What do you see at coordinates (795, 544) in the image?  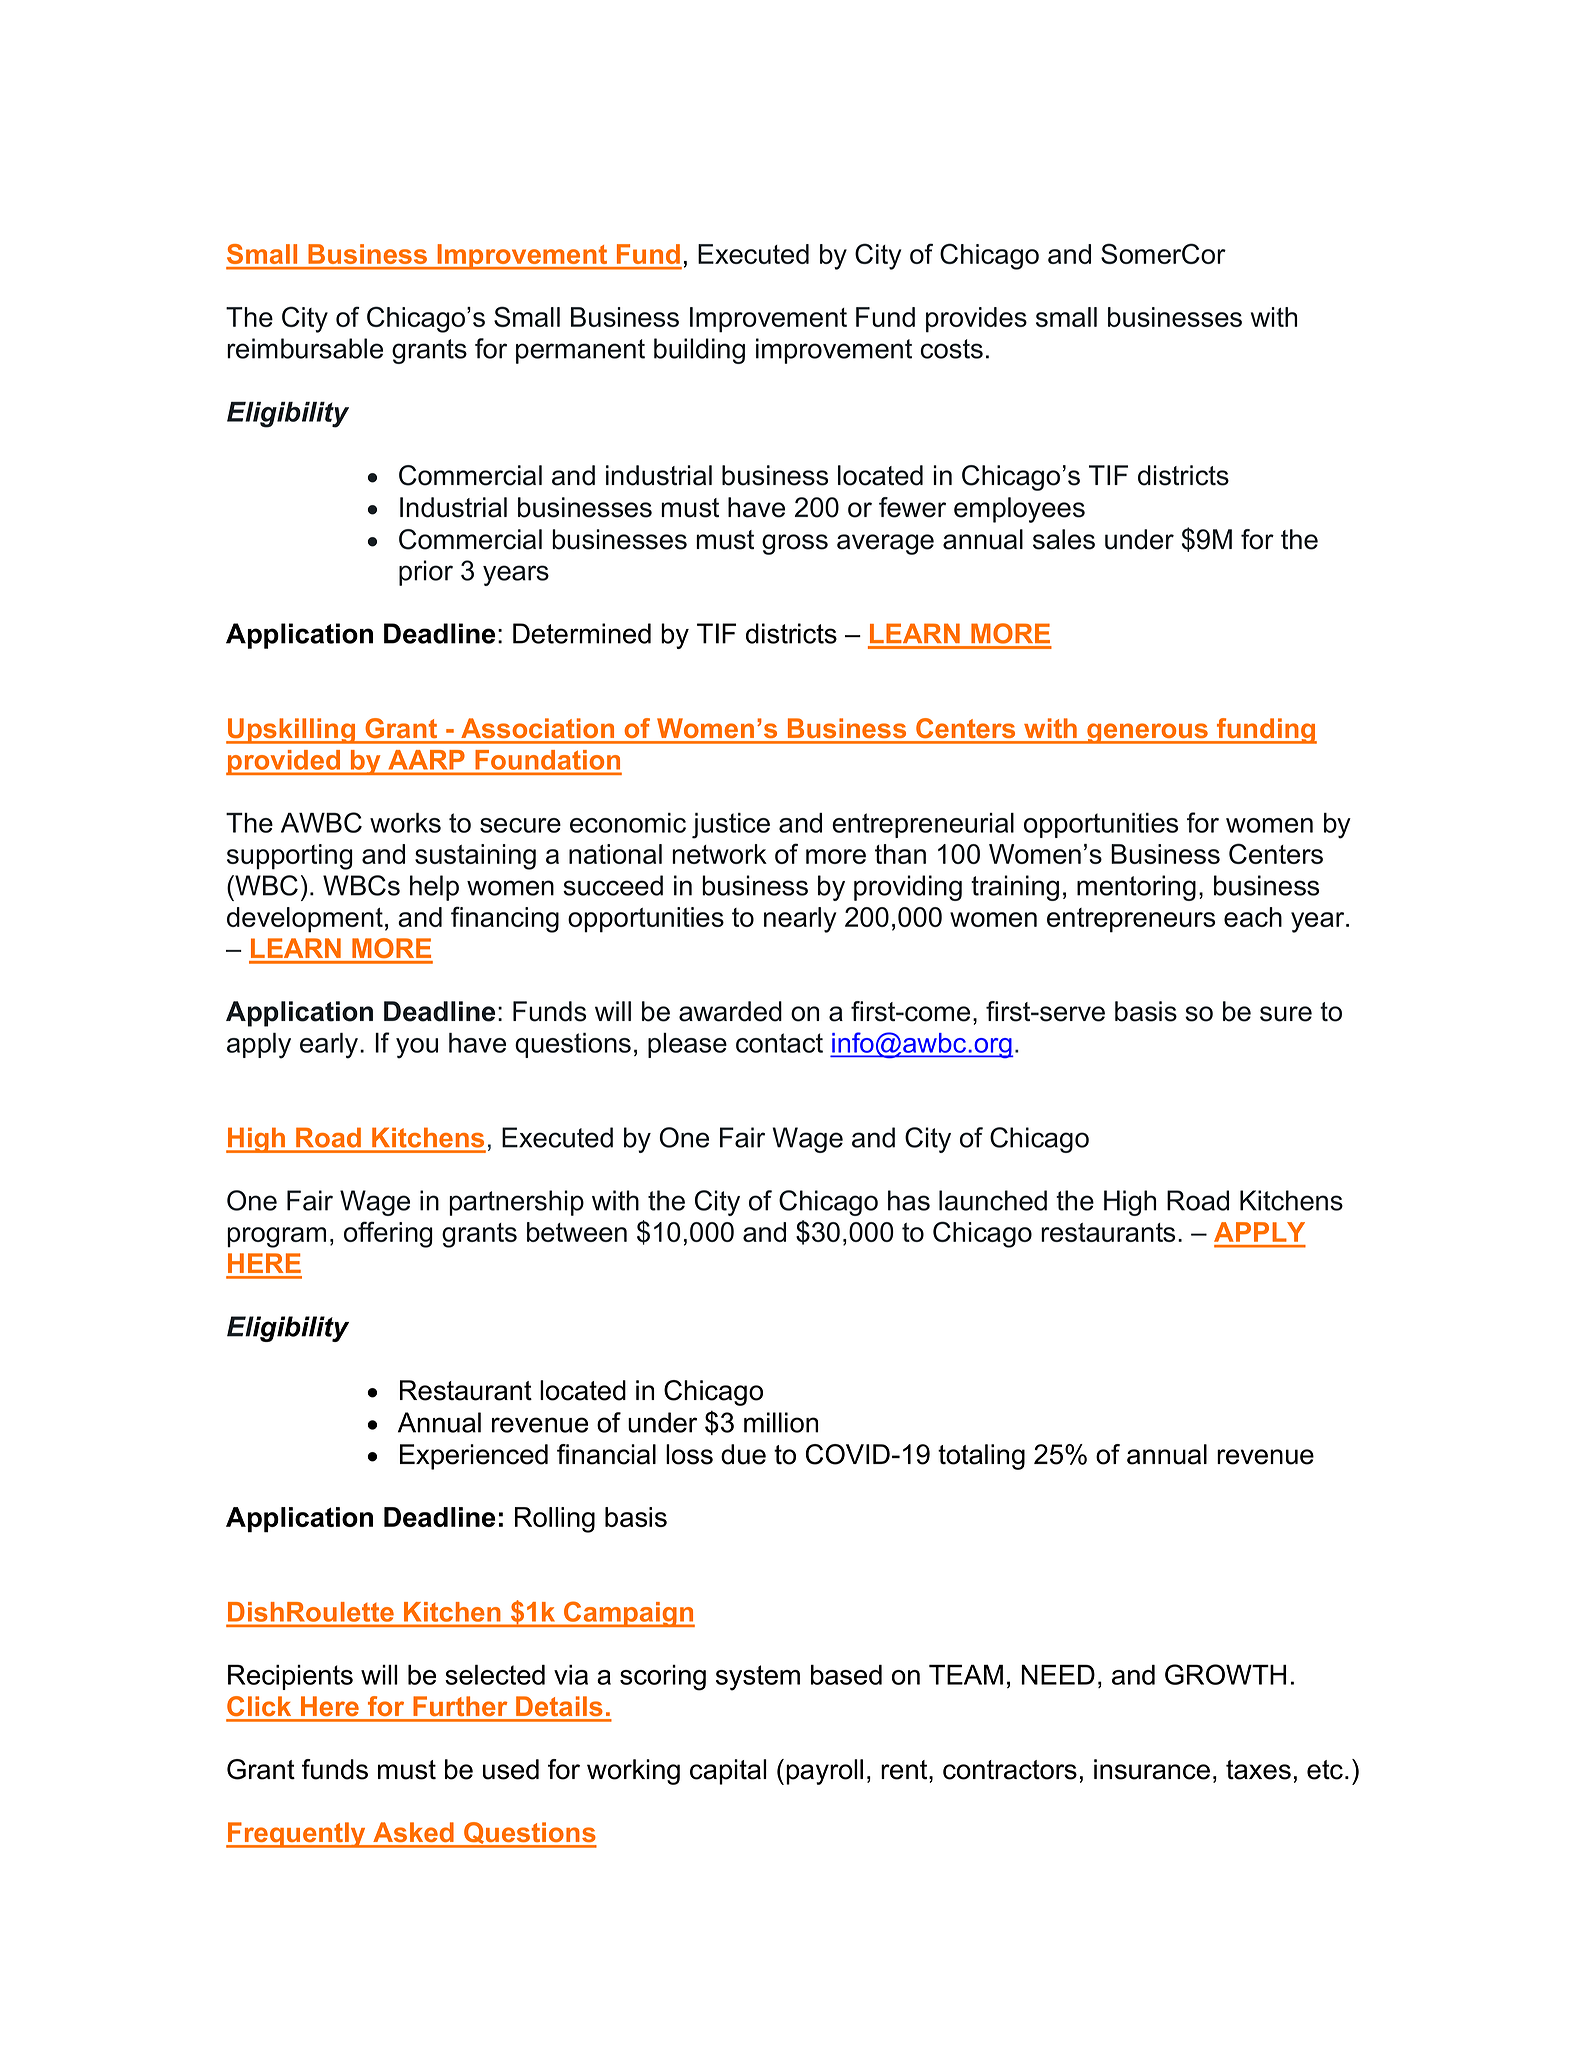 I see `gross` at bounding box center [795, 544].
